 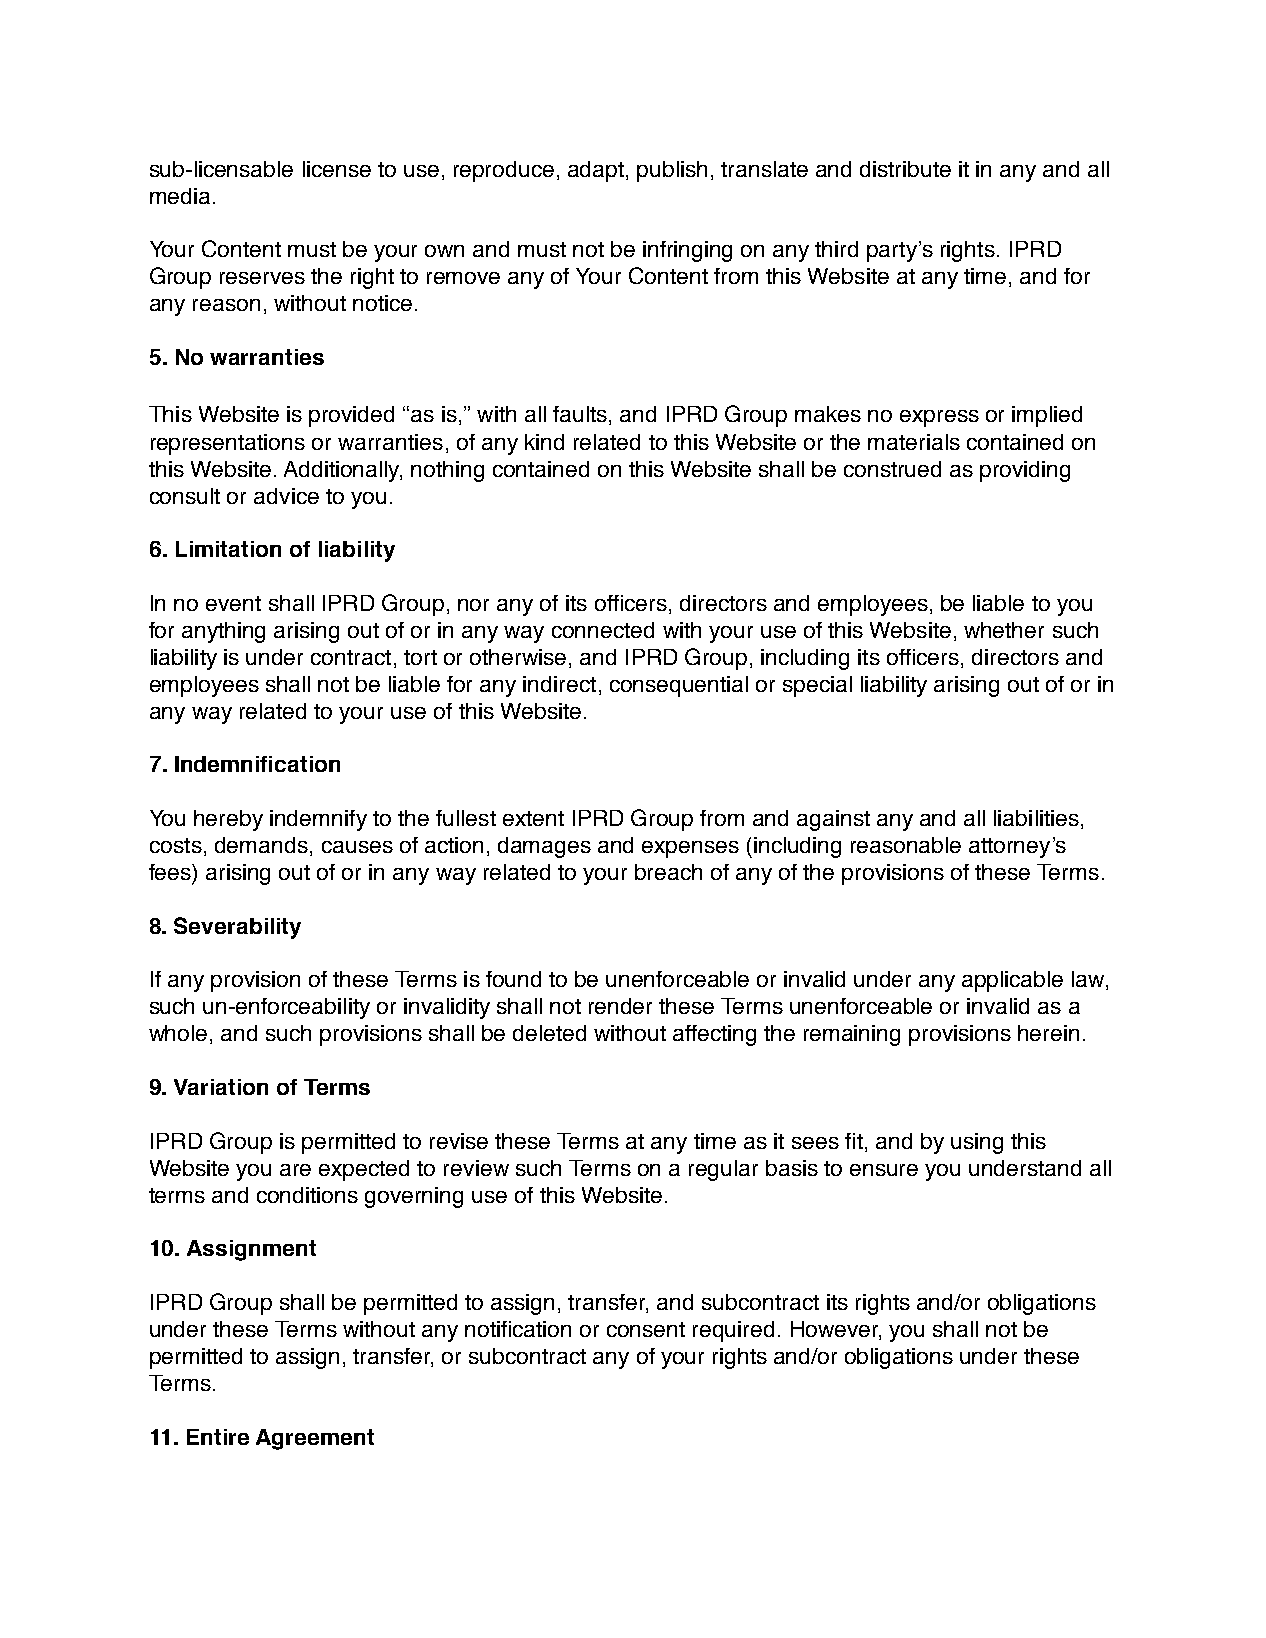 I want to click on using, so click(x=977, y=1143).
